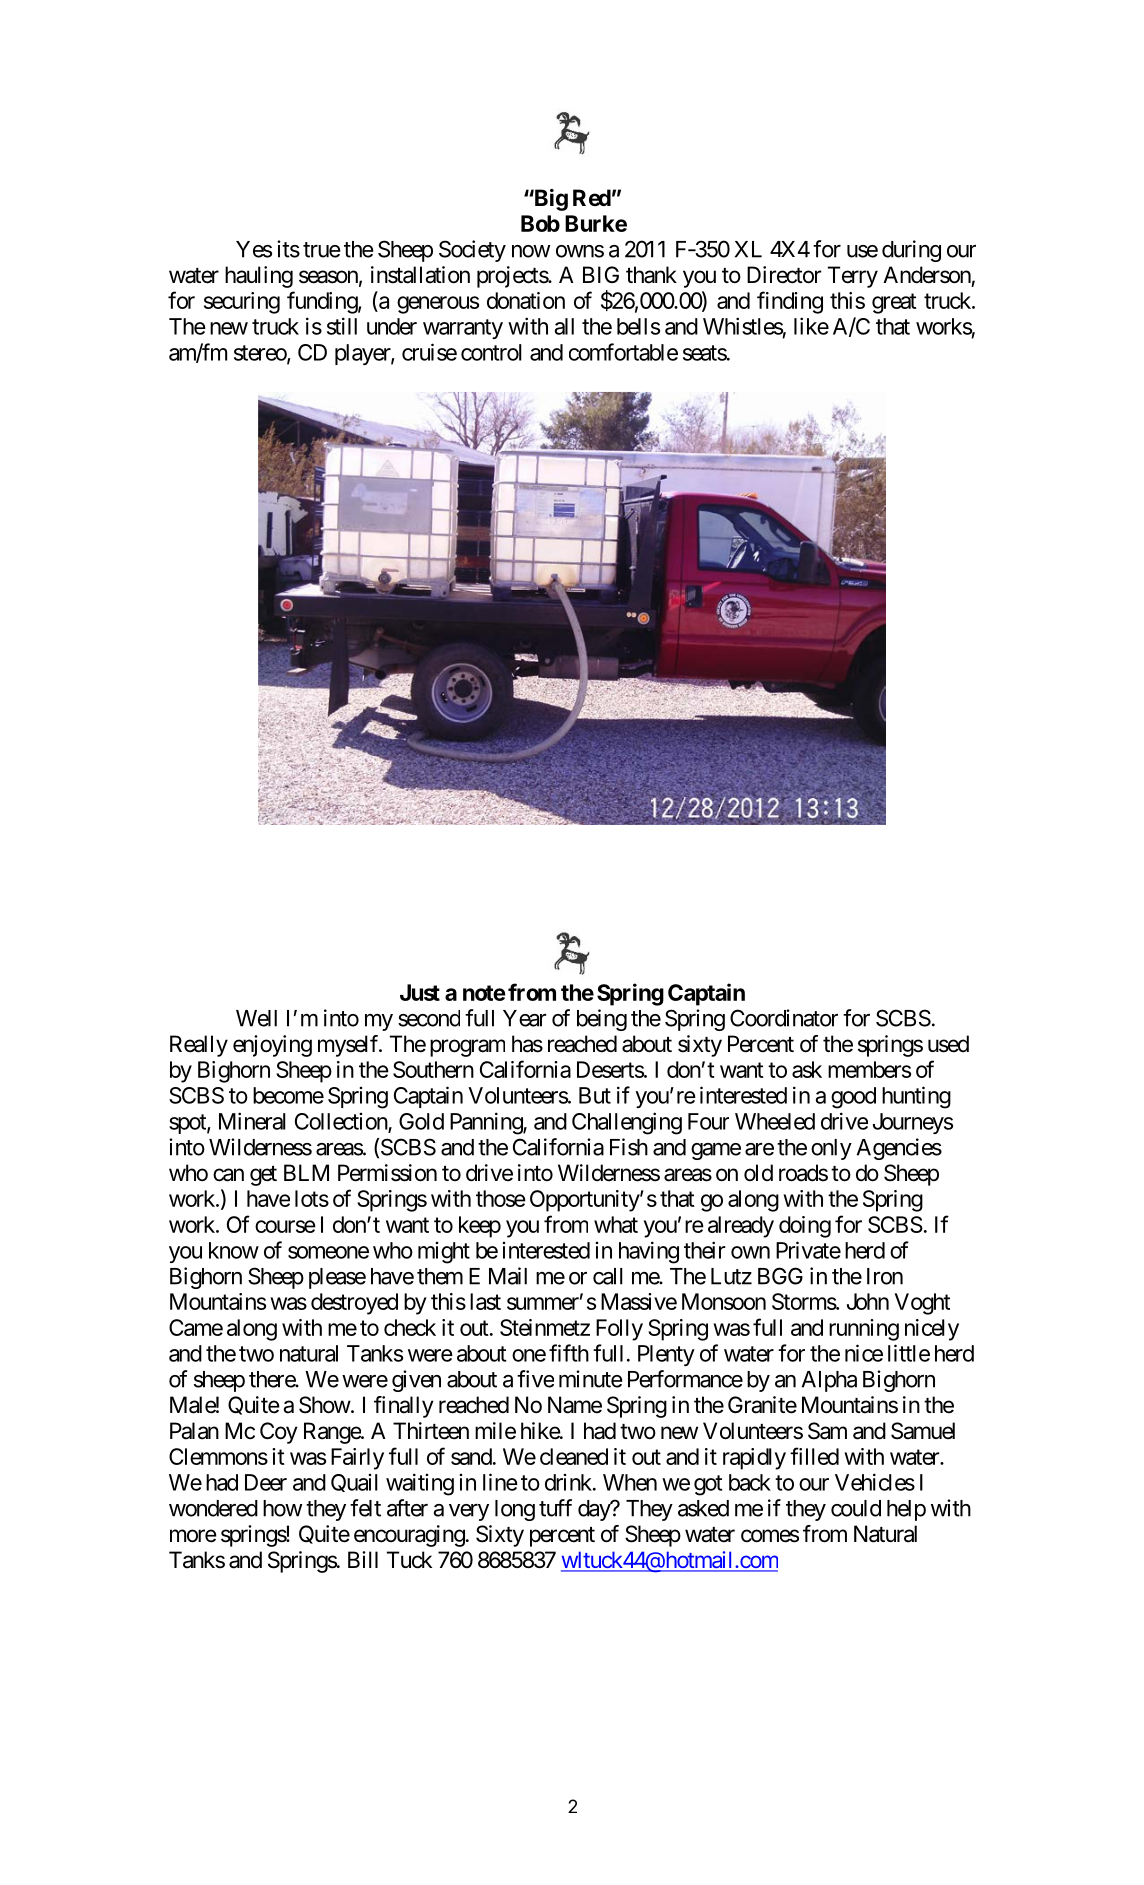 The height and width of the image is (1885, 1144). I want to click on Year, so click(524, 1018).
